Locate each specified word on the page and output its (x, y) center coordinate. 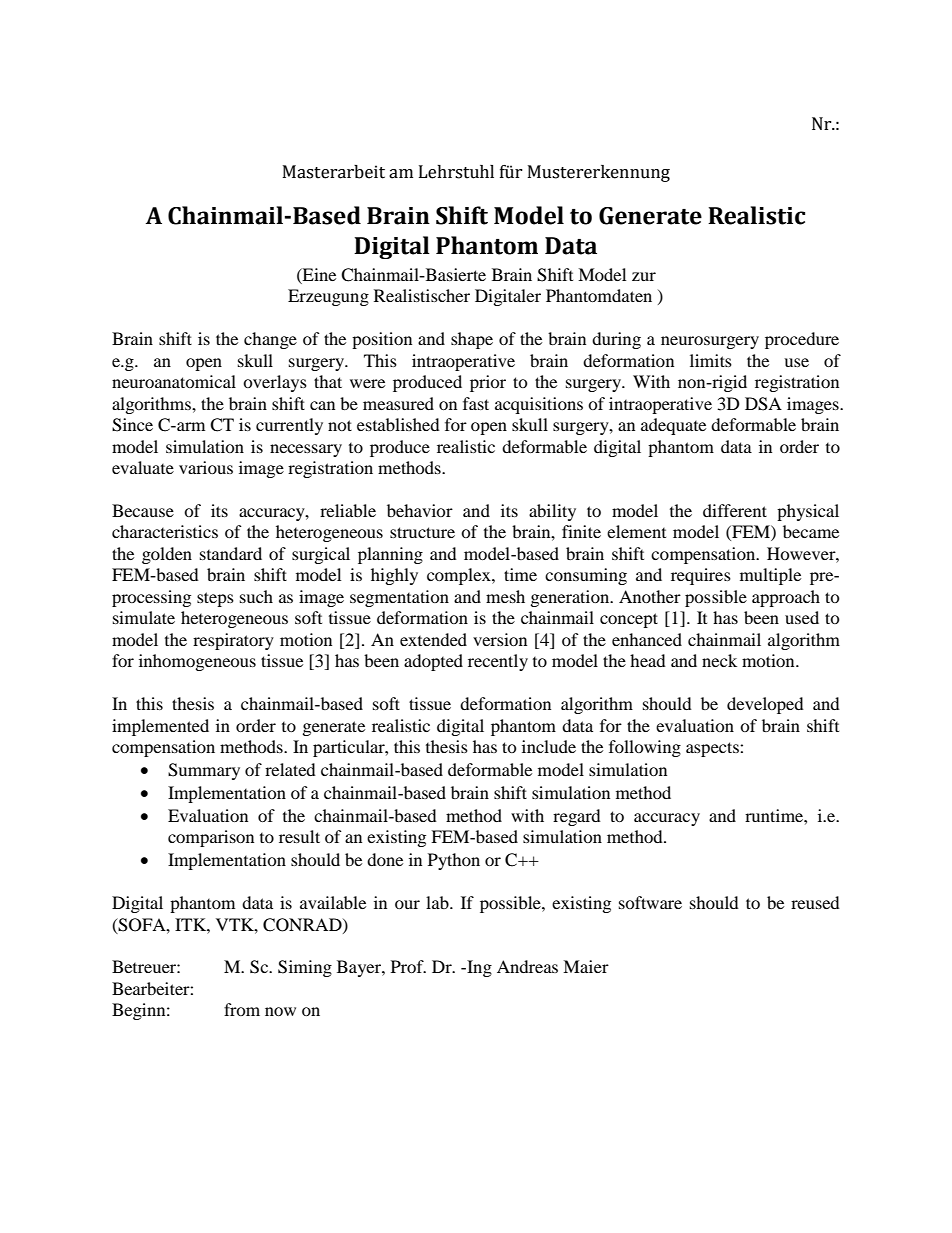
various (206, 467)
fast (476, 403)
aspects (713, 749)
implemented (160, 727)
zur (644, 276)
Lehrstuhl (456, 172)
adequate (673, 426)
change (270, 340)
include (549, 746)
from (242, 1009)
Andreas (527, 966)
